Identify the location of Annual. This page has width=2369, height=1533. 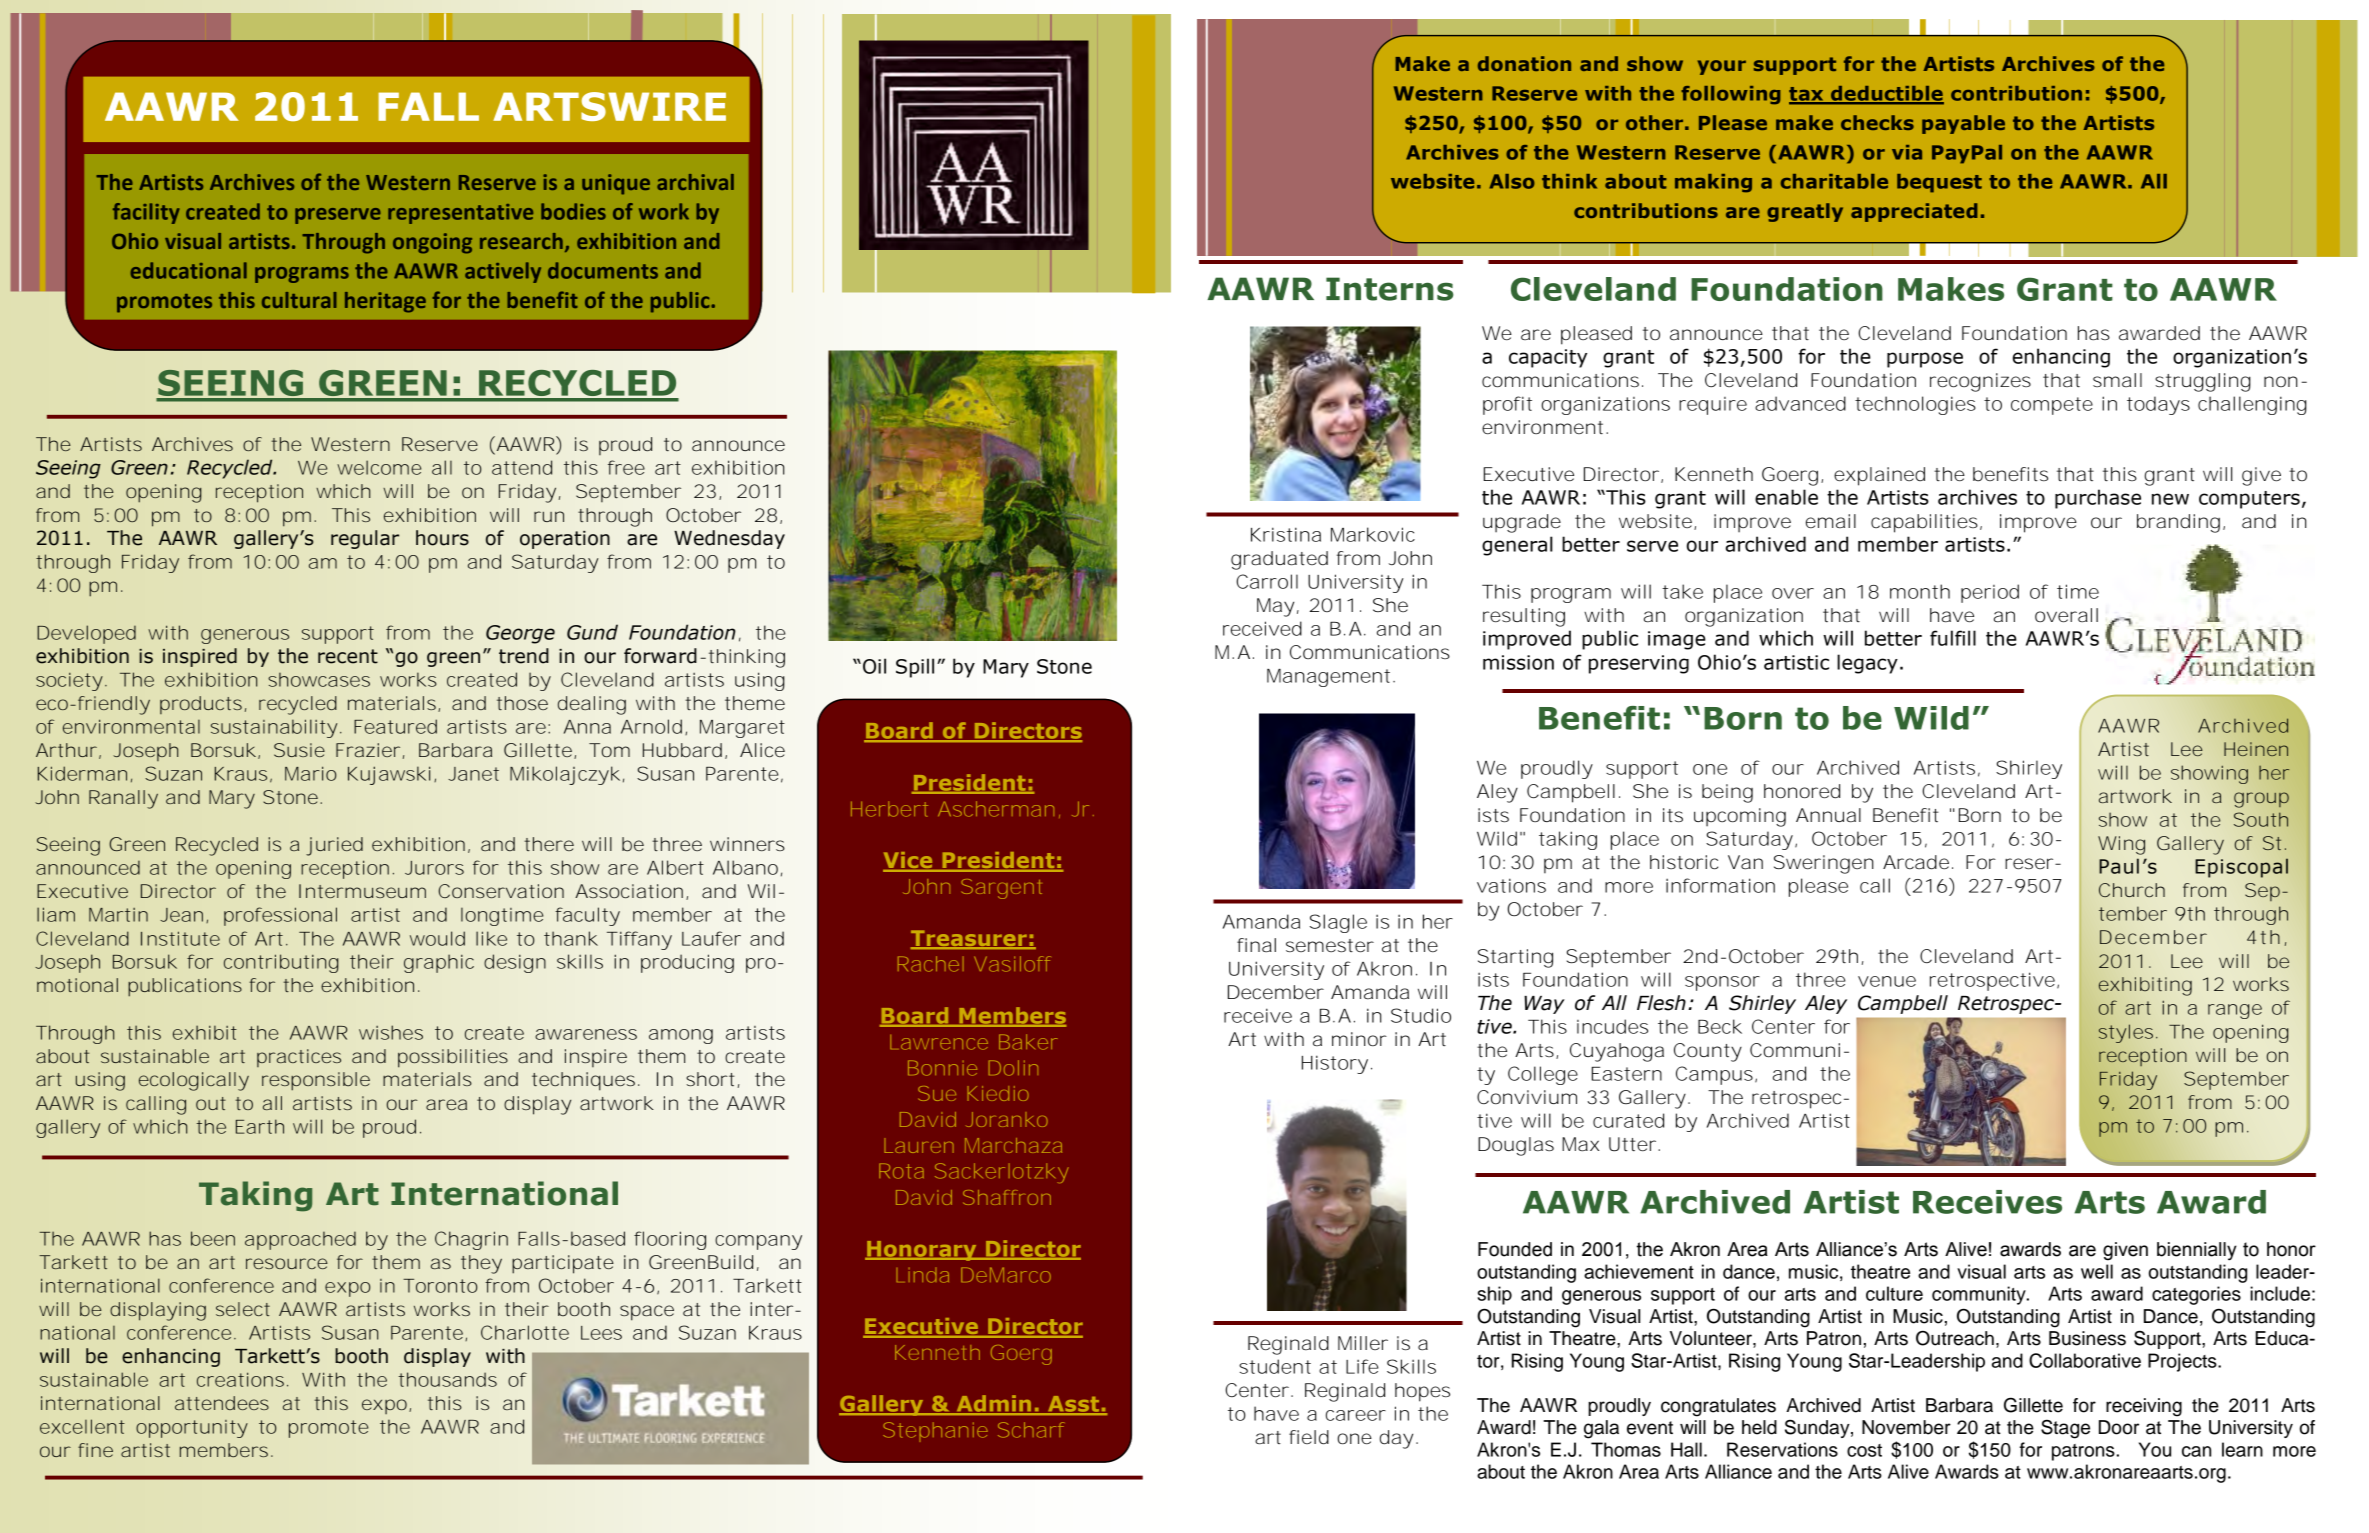
(1828, 815).
